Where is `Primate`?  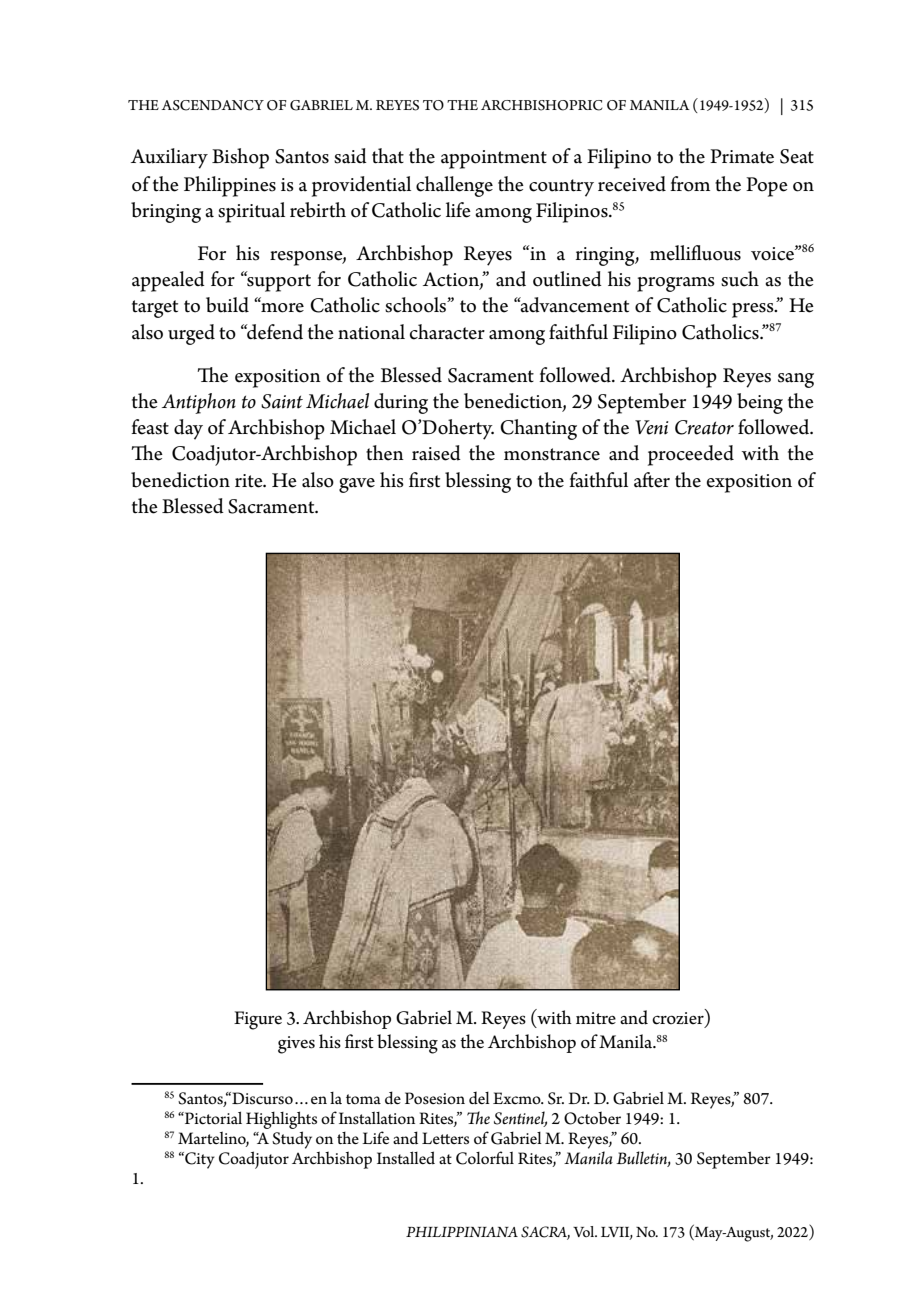
Primate is located at coordinates (742, 156).
